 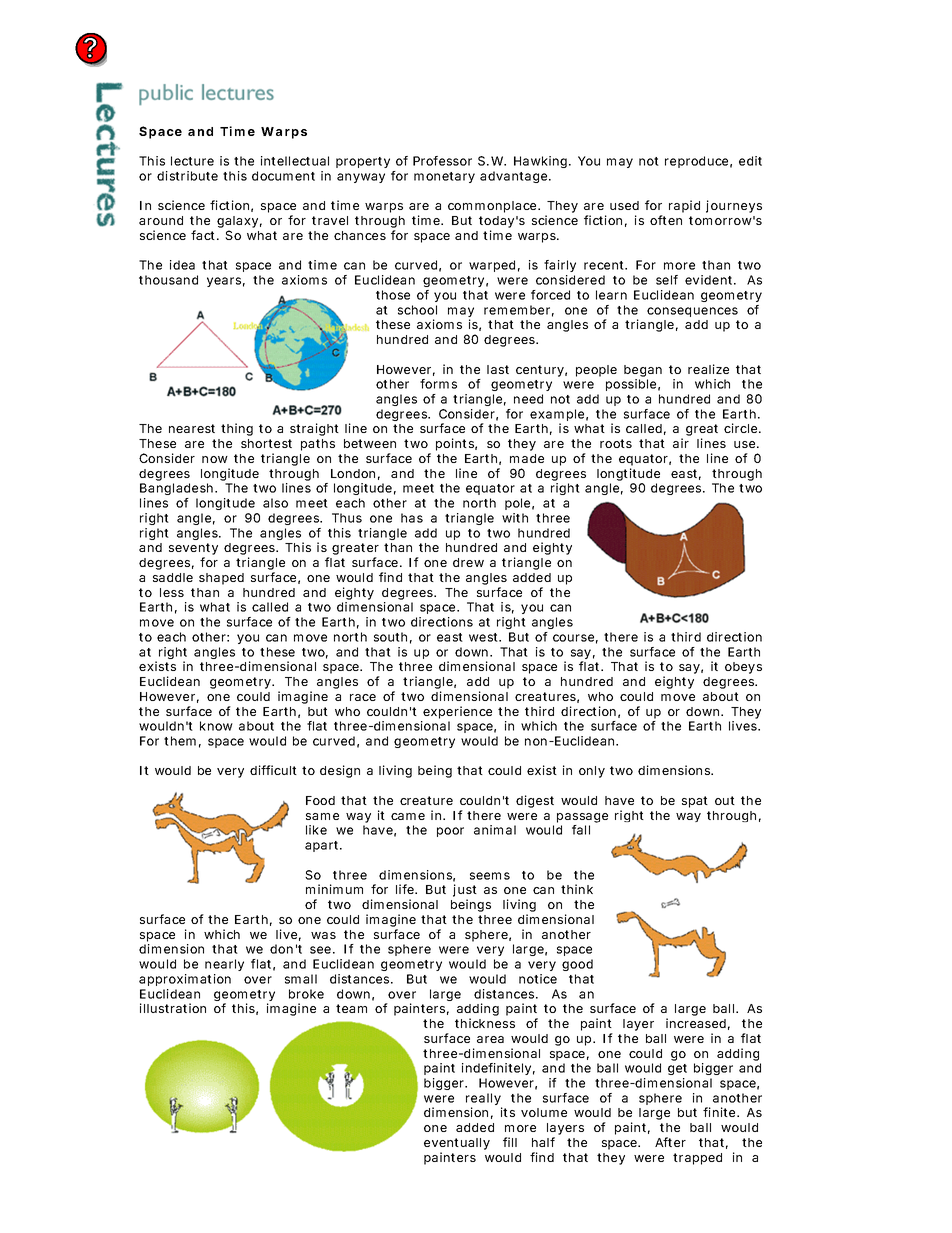 What do you see at coordinates (743, 668) in the screenshot?
I see `obeys` at bounding box center [743, 668].
